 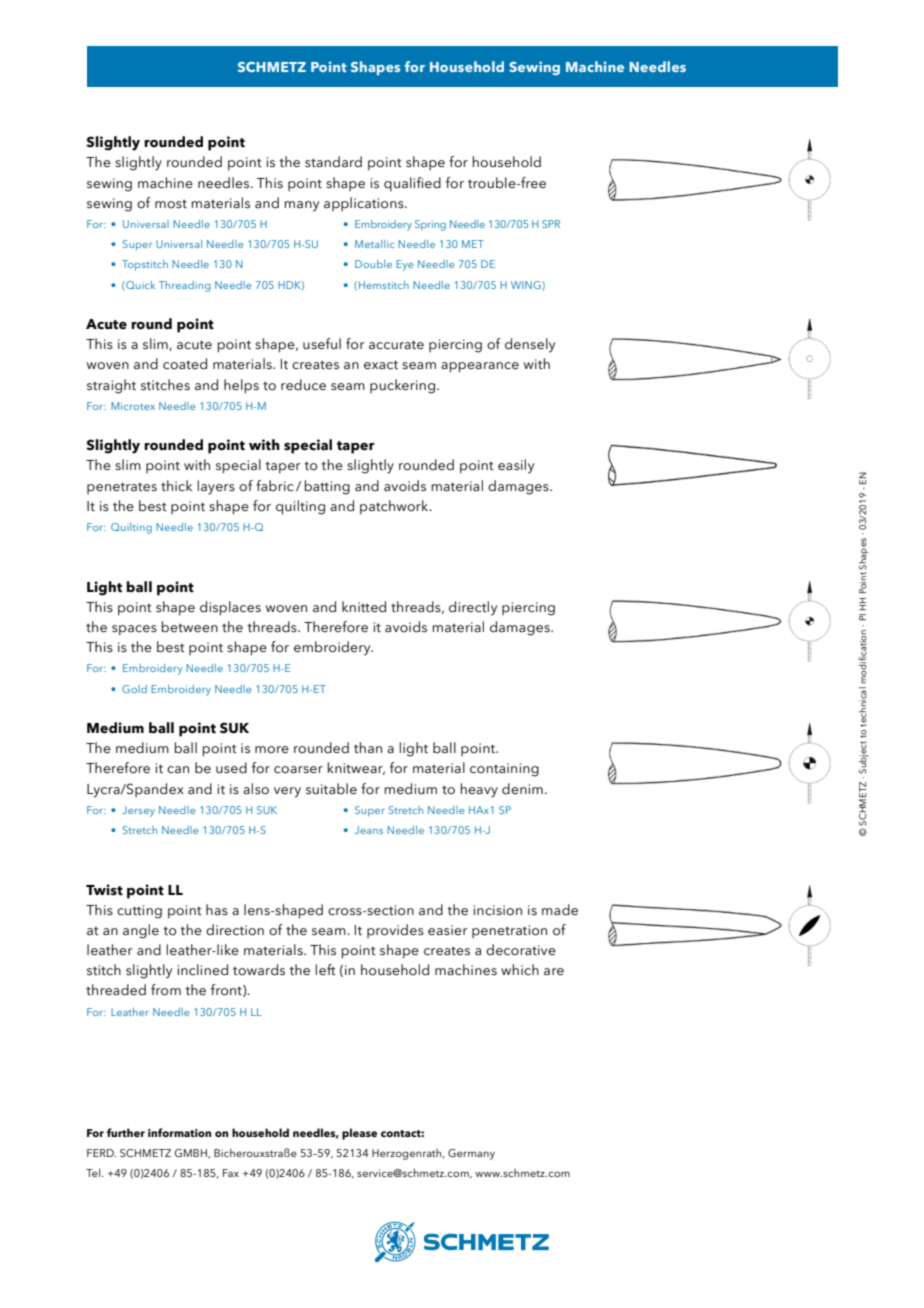 What do you see at coordinates (126, 1132) in the document?
I see `further` at bounding box center [126, 1132].
